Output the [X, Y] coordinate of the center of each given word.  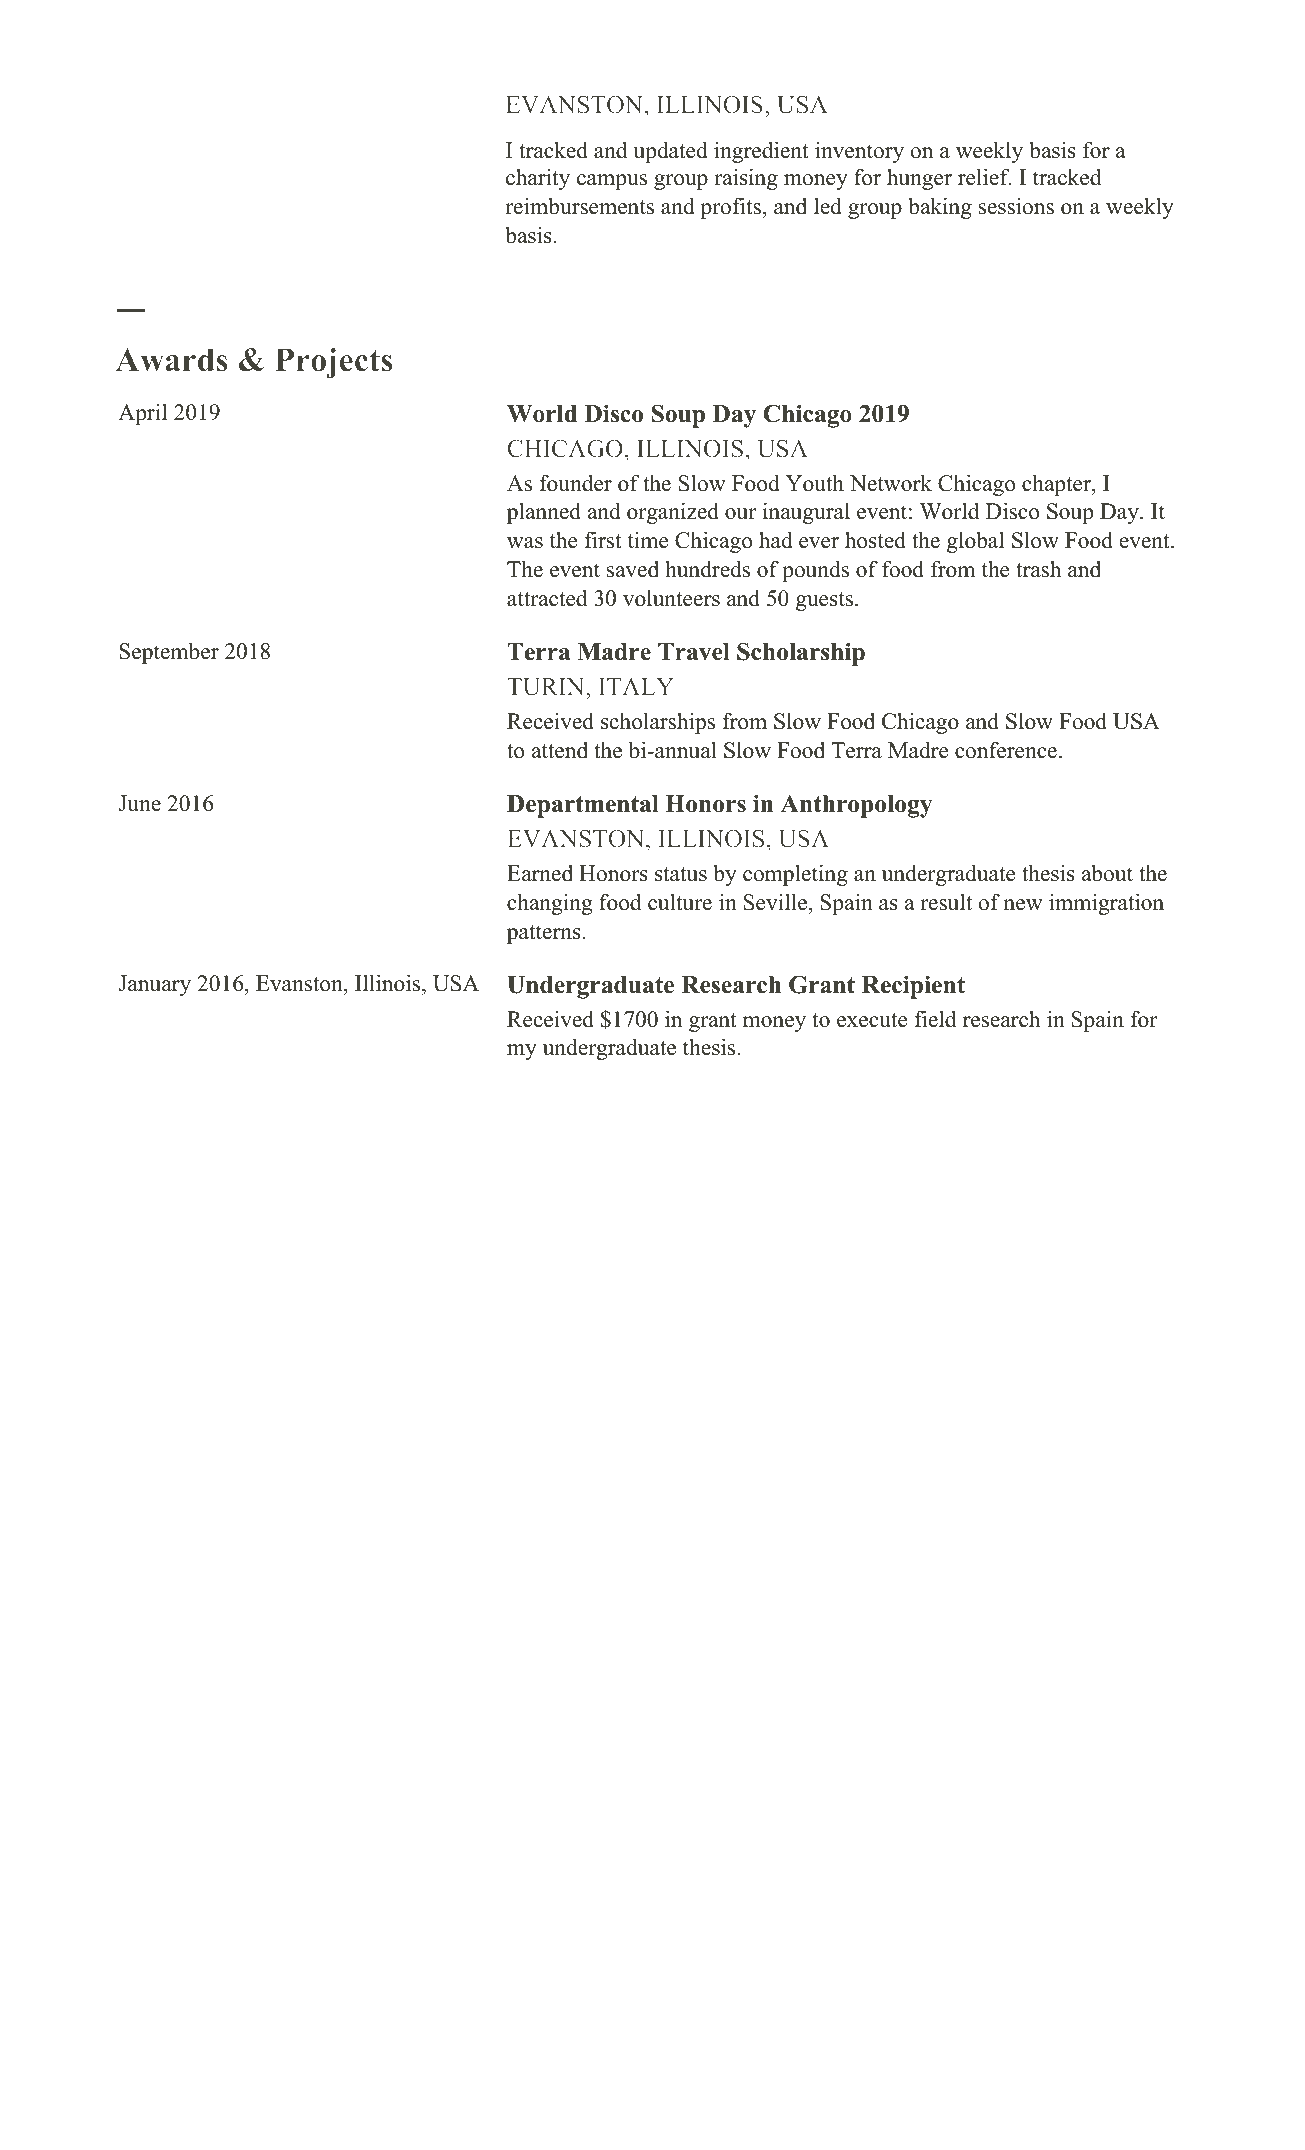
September [169, 653]
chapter [1057, 485]
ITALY [636, 686]
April [142, 414]
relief [984, 177]
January [154, 985]
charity [538, 179]
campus [612, 182]
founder [576, 483]
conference [1006, 750]
